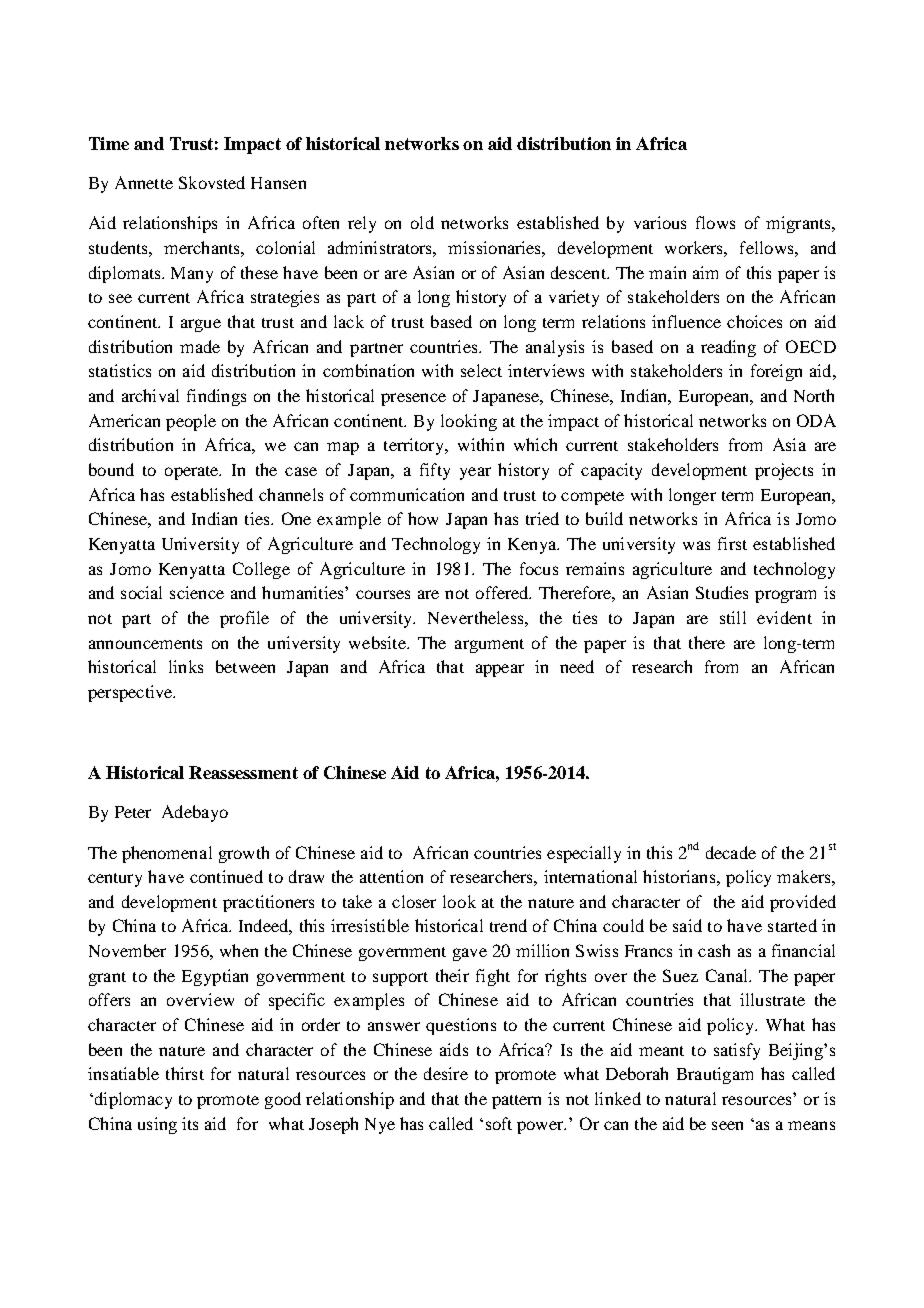  What do you see at coordinates (715, 222) in the screenshot?
I see `flows` at bounding box center [715, 222].
